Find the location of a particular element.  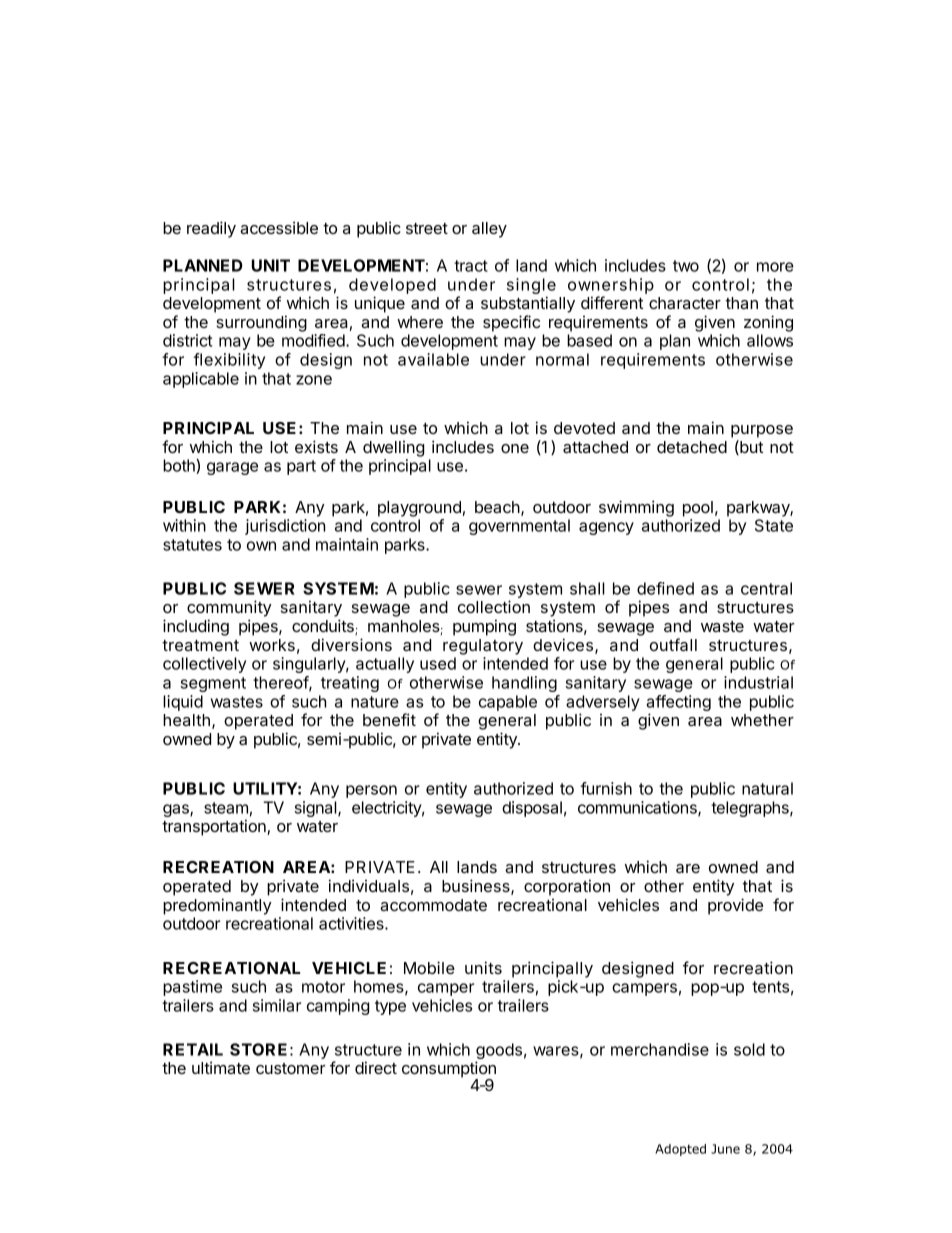

tract is located at coordinates (471, 266).
